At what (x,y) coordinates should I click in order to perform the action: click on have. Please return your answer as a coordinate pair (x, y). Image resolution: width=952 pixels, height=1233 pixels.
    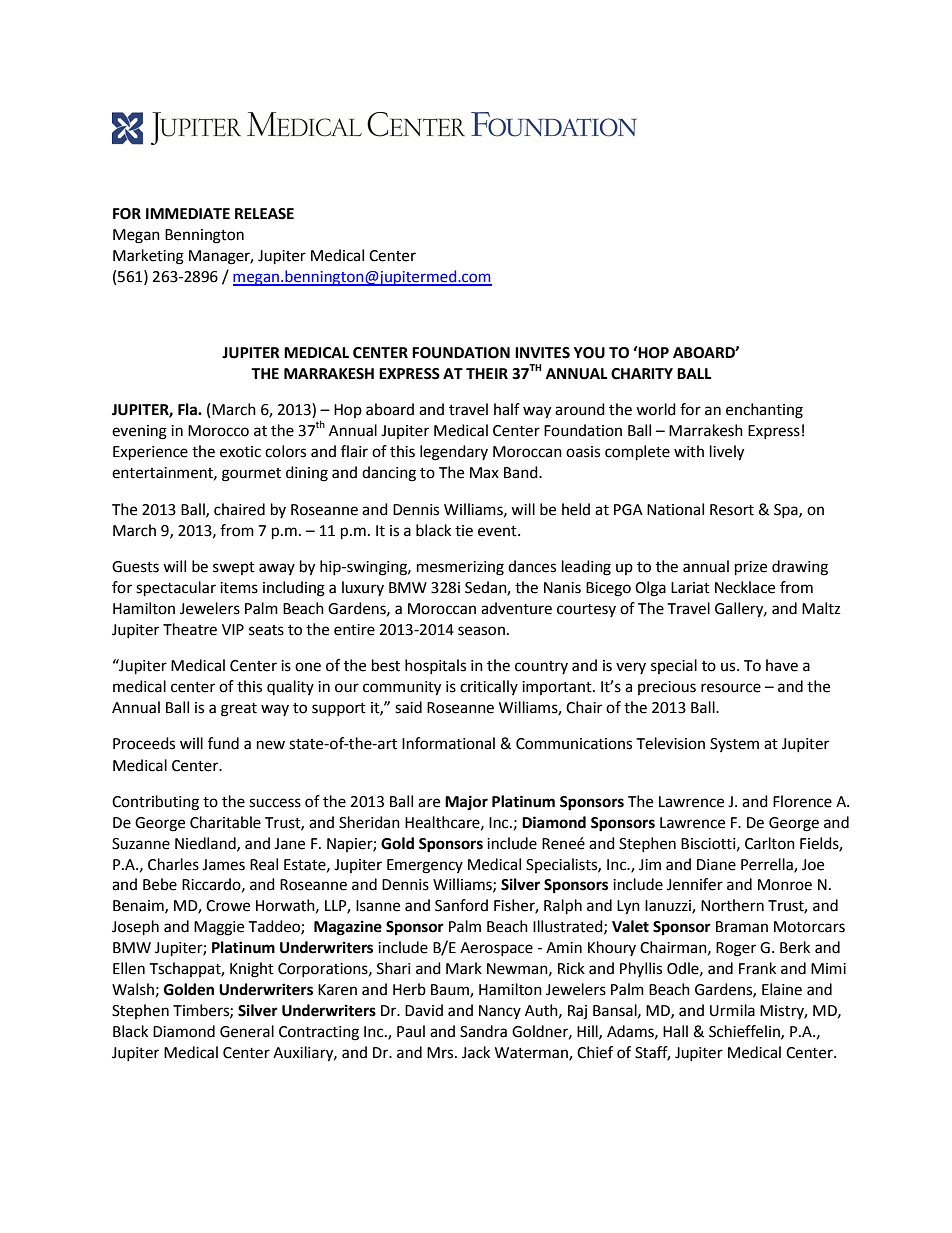
    Looking at the image, I should click on (782, 665).
